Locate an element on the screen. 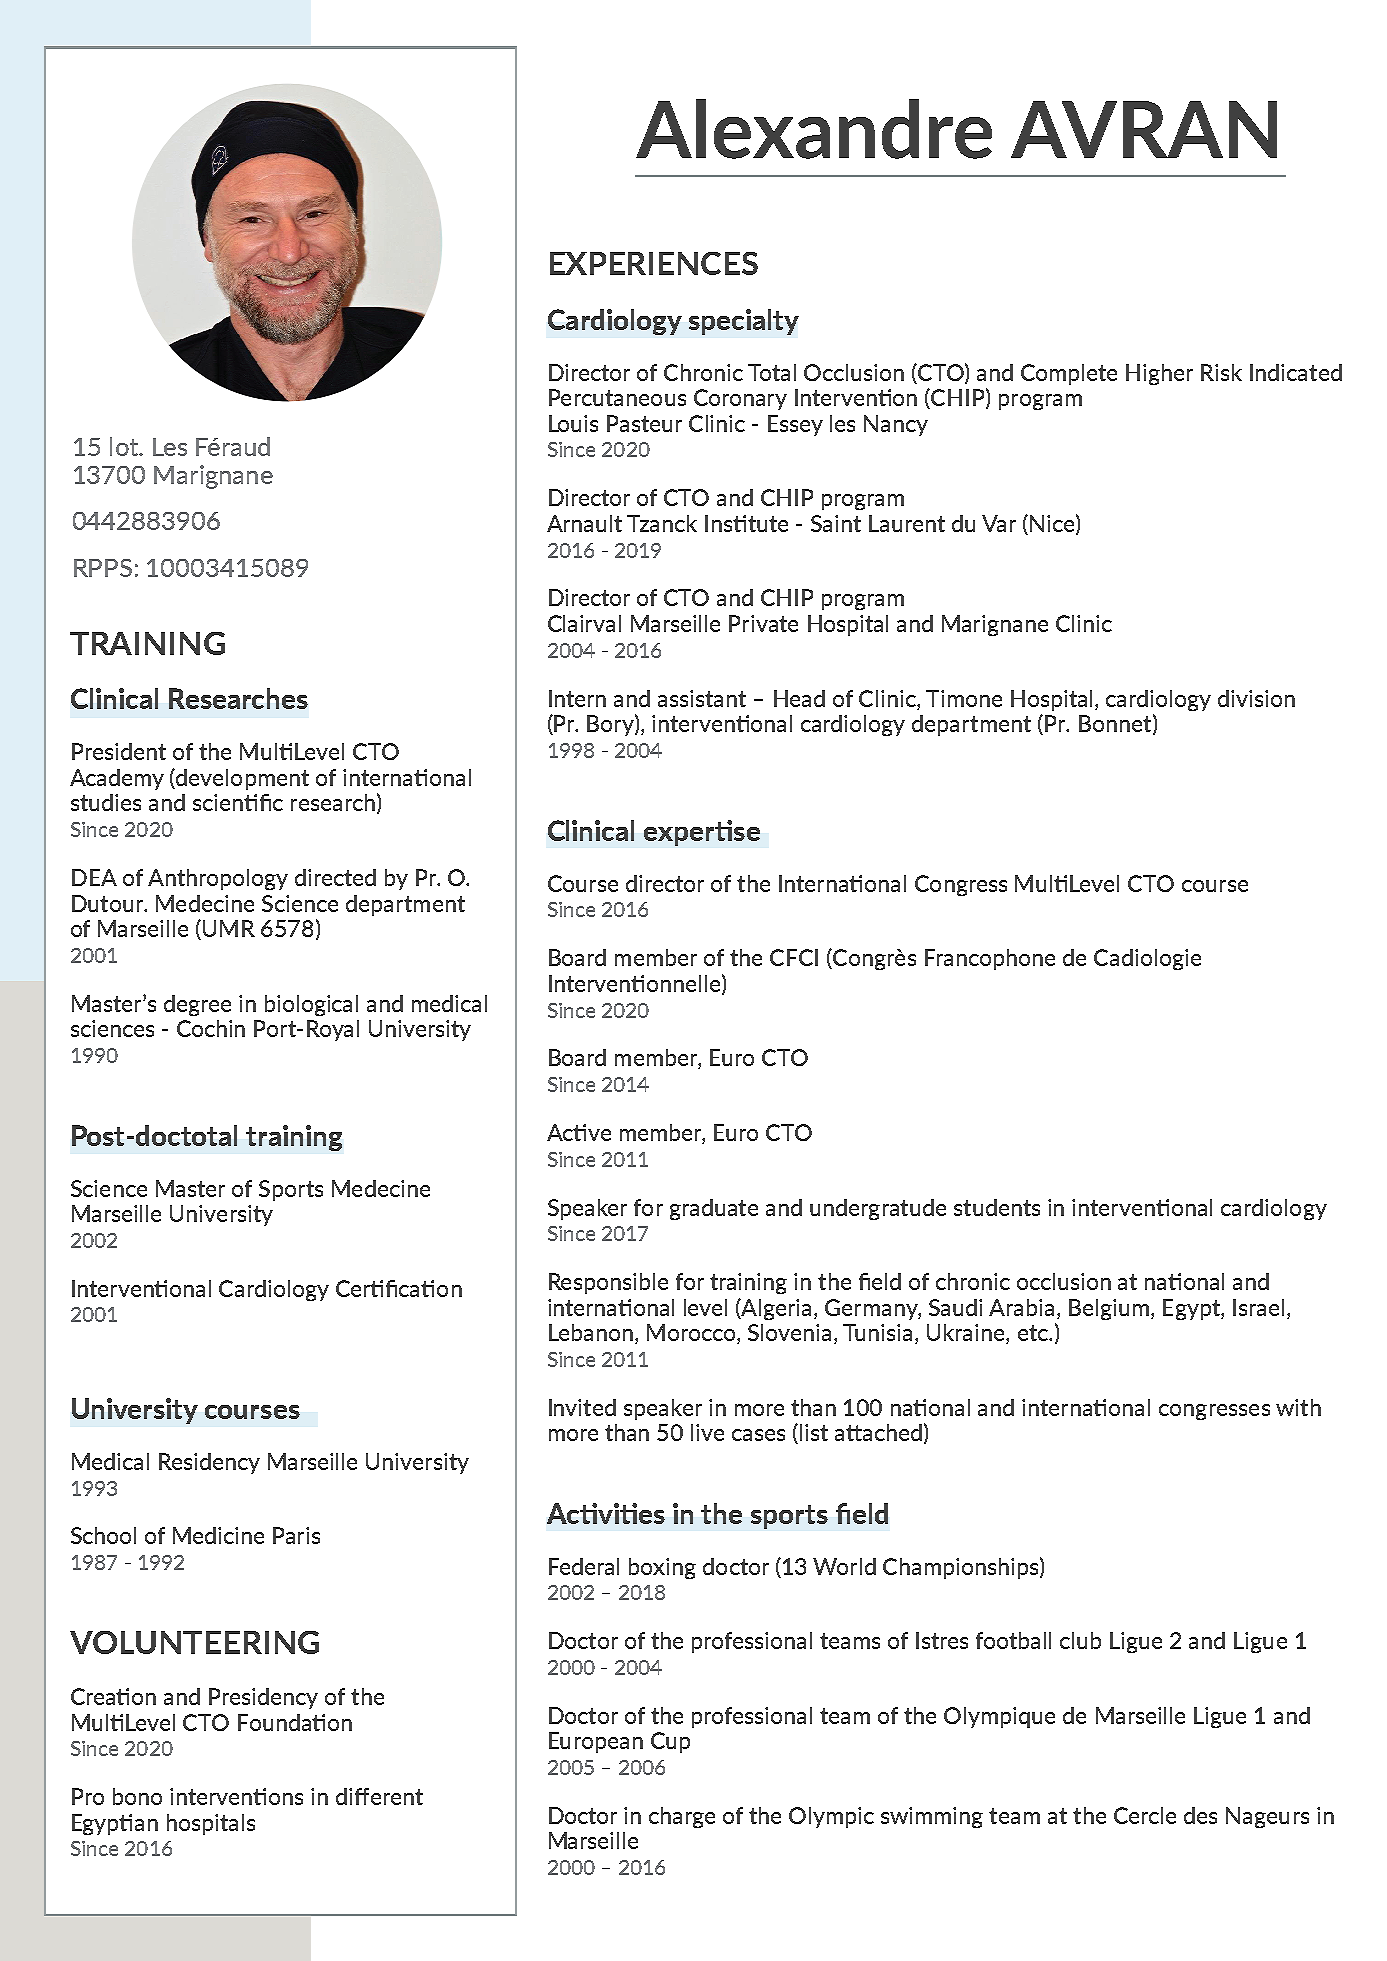 This screenshot has width=1387, height=1961. division is located at coordinates (1256, 698).
